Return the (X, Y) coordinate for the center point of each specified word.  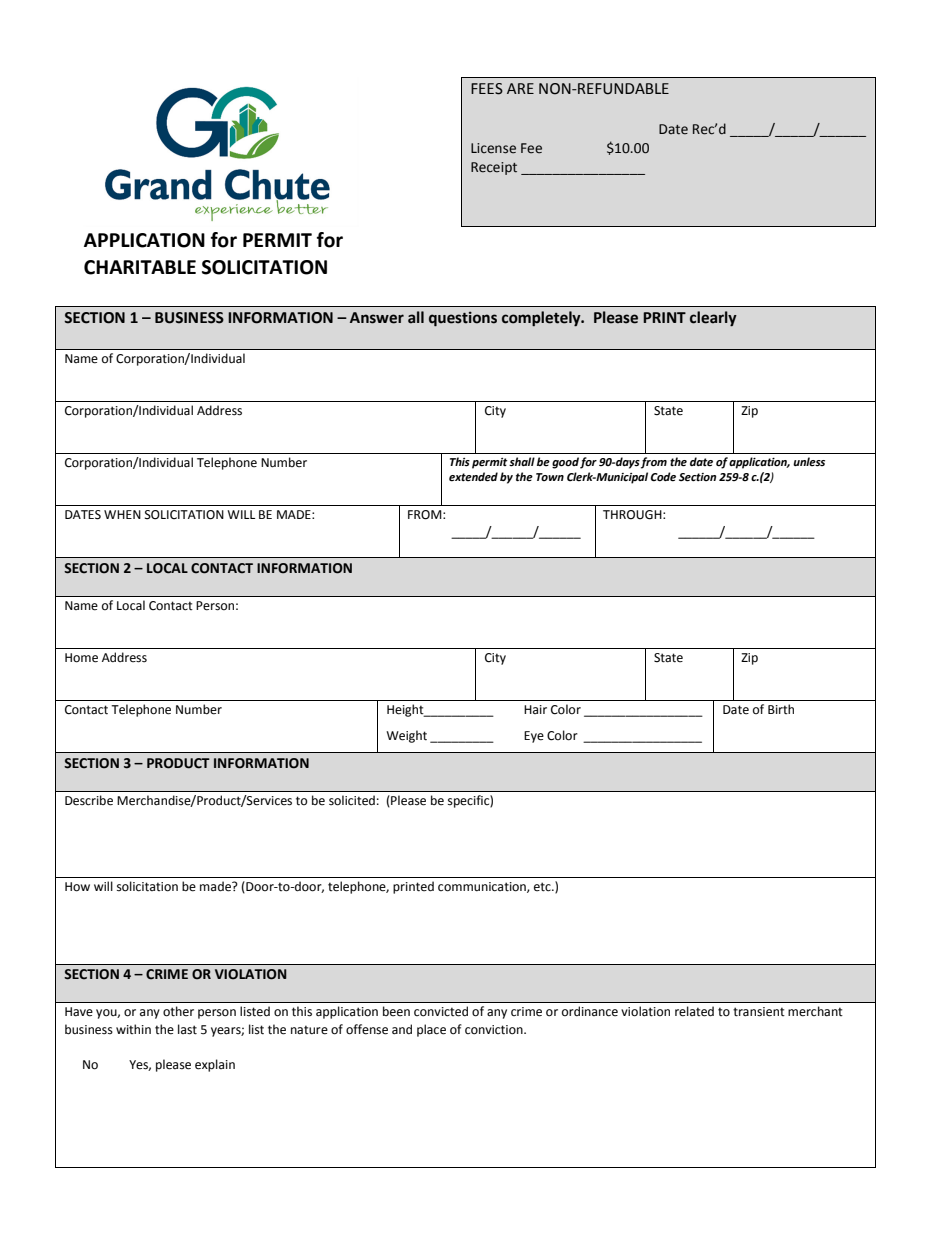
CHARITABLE (140, 267)
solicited (352, 800)
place (431, 1030)
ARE (520, 88)
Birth (781, 709)
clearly (713, 319)
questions (463, 319)
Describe (89, 800)
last (187, 1029)
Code (663, 477)
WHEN (122, 514)
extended (473, 477)
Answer (377, 318)
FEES (487, 89)
